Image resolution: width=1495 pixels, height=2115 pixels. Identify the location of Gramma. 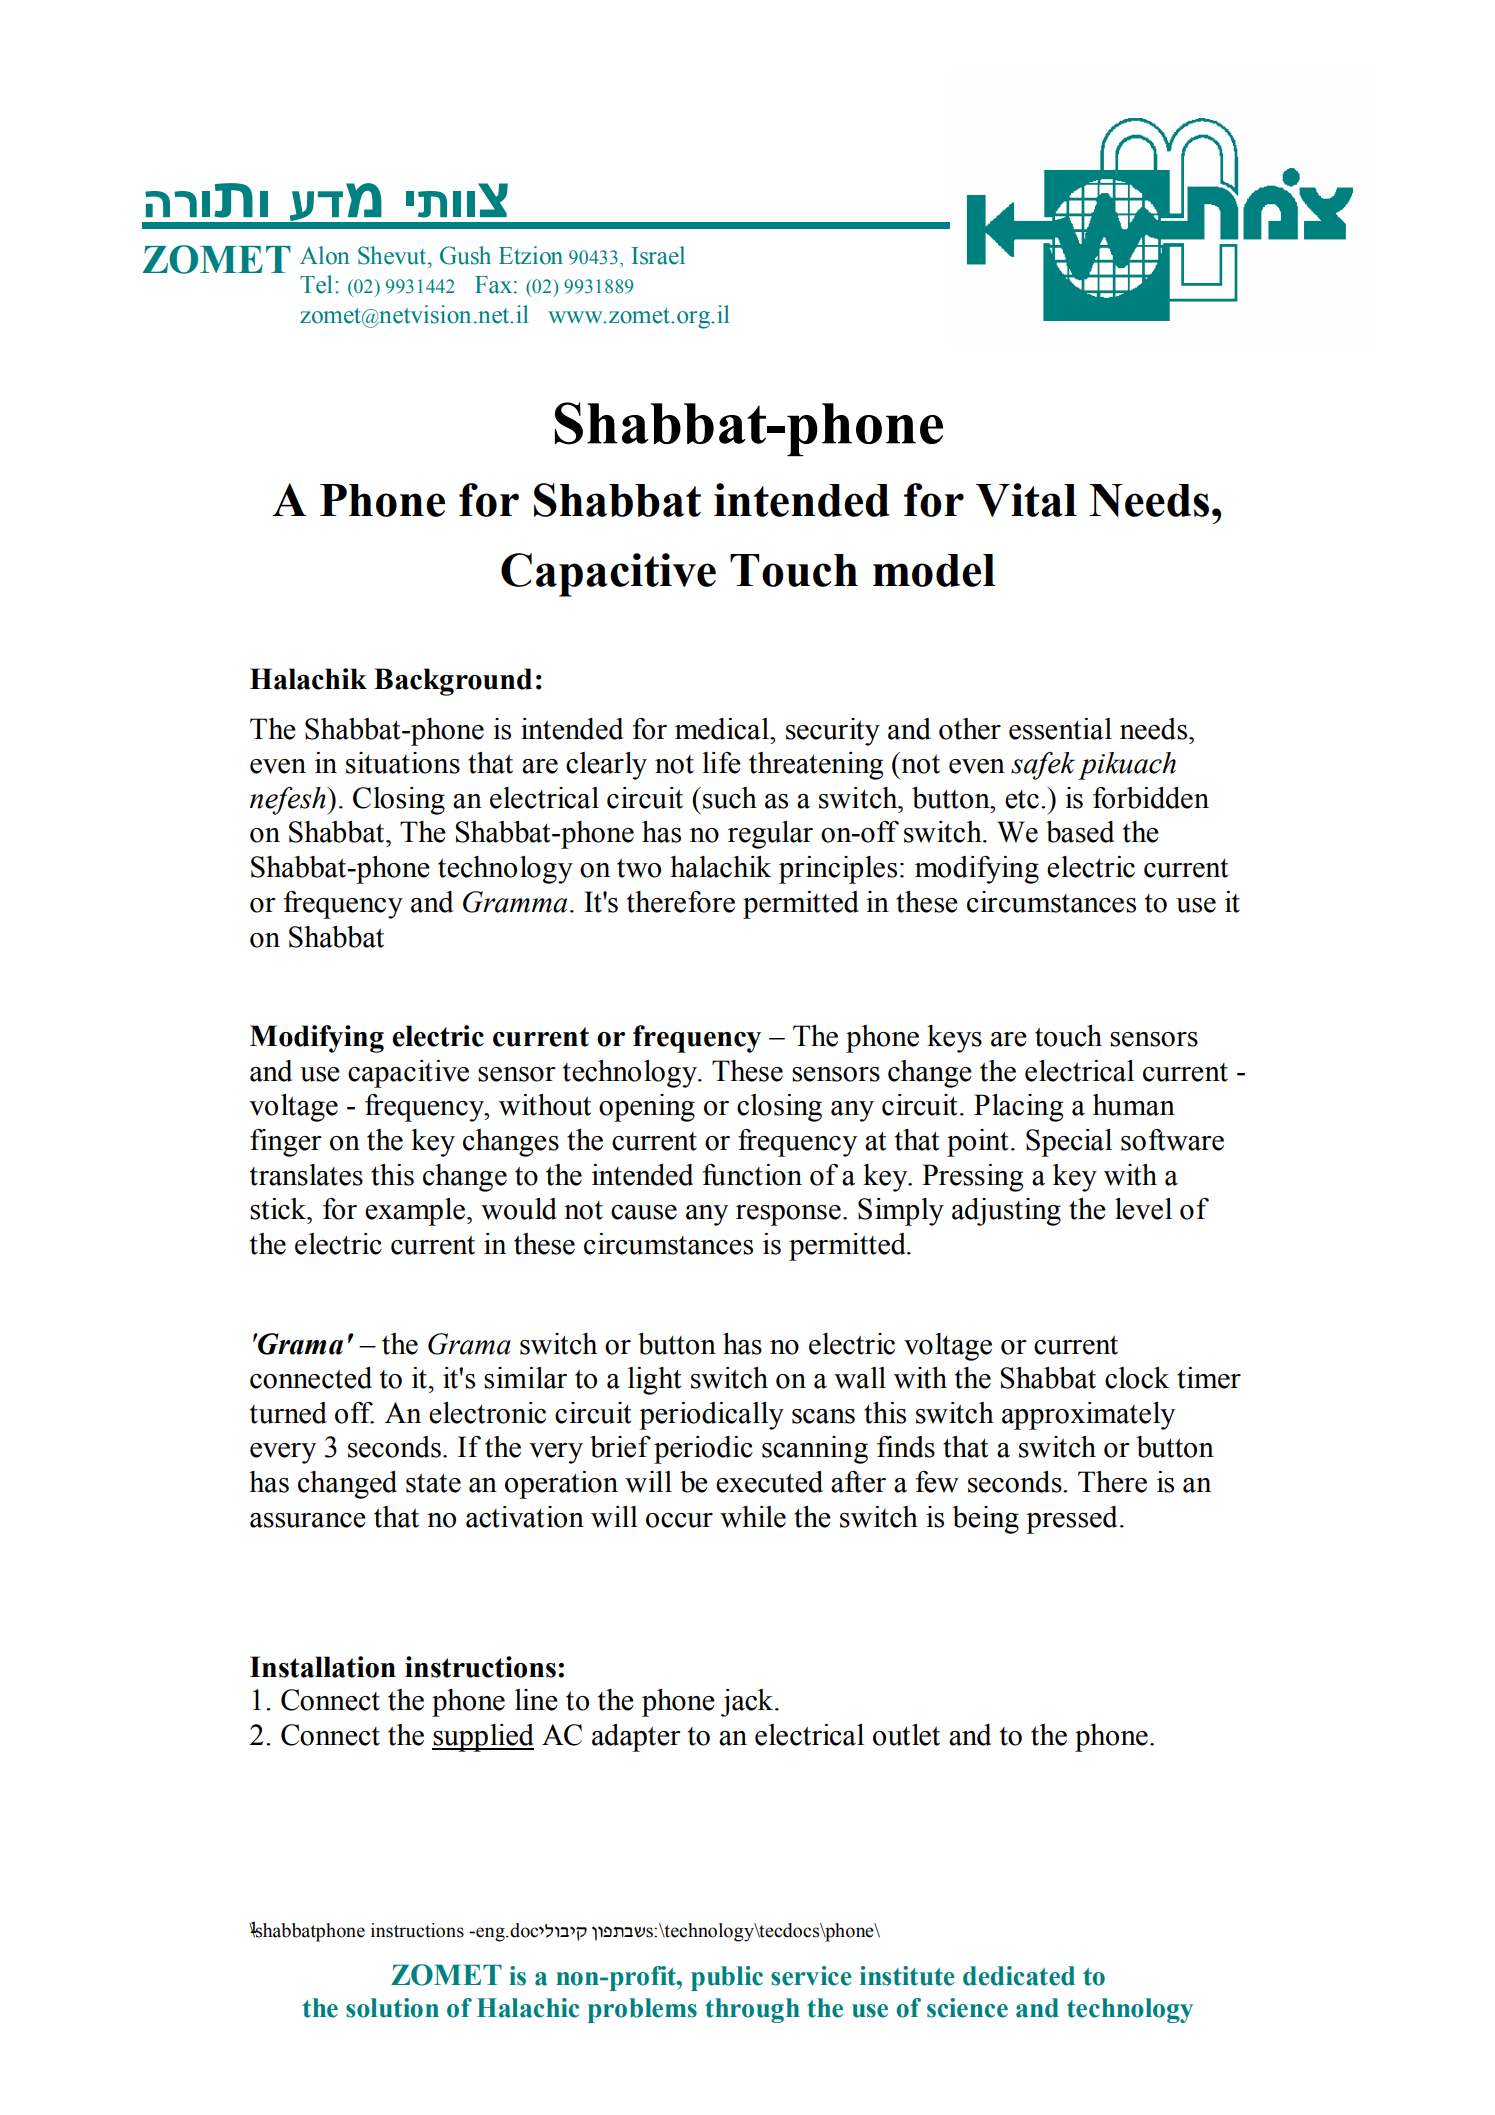
(515, 902).
